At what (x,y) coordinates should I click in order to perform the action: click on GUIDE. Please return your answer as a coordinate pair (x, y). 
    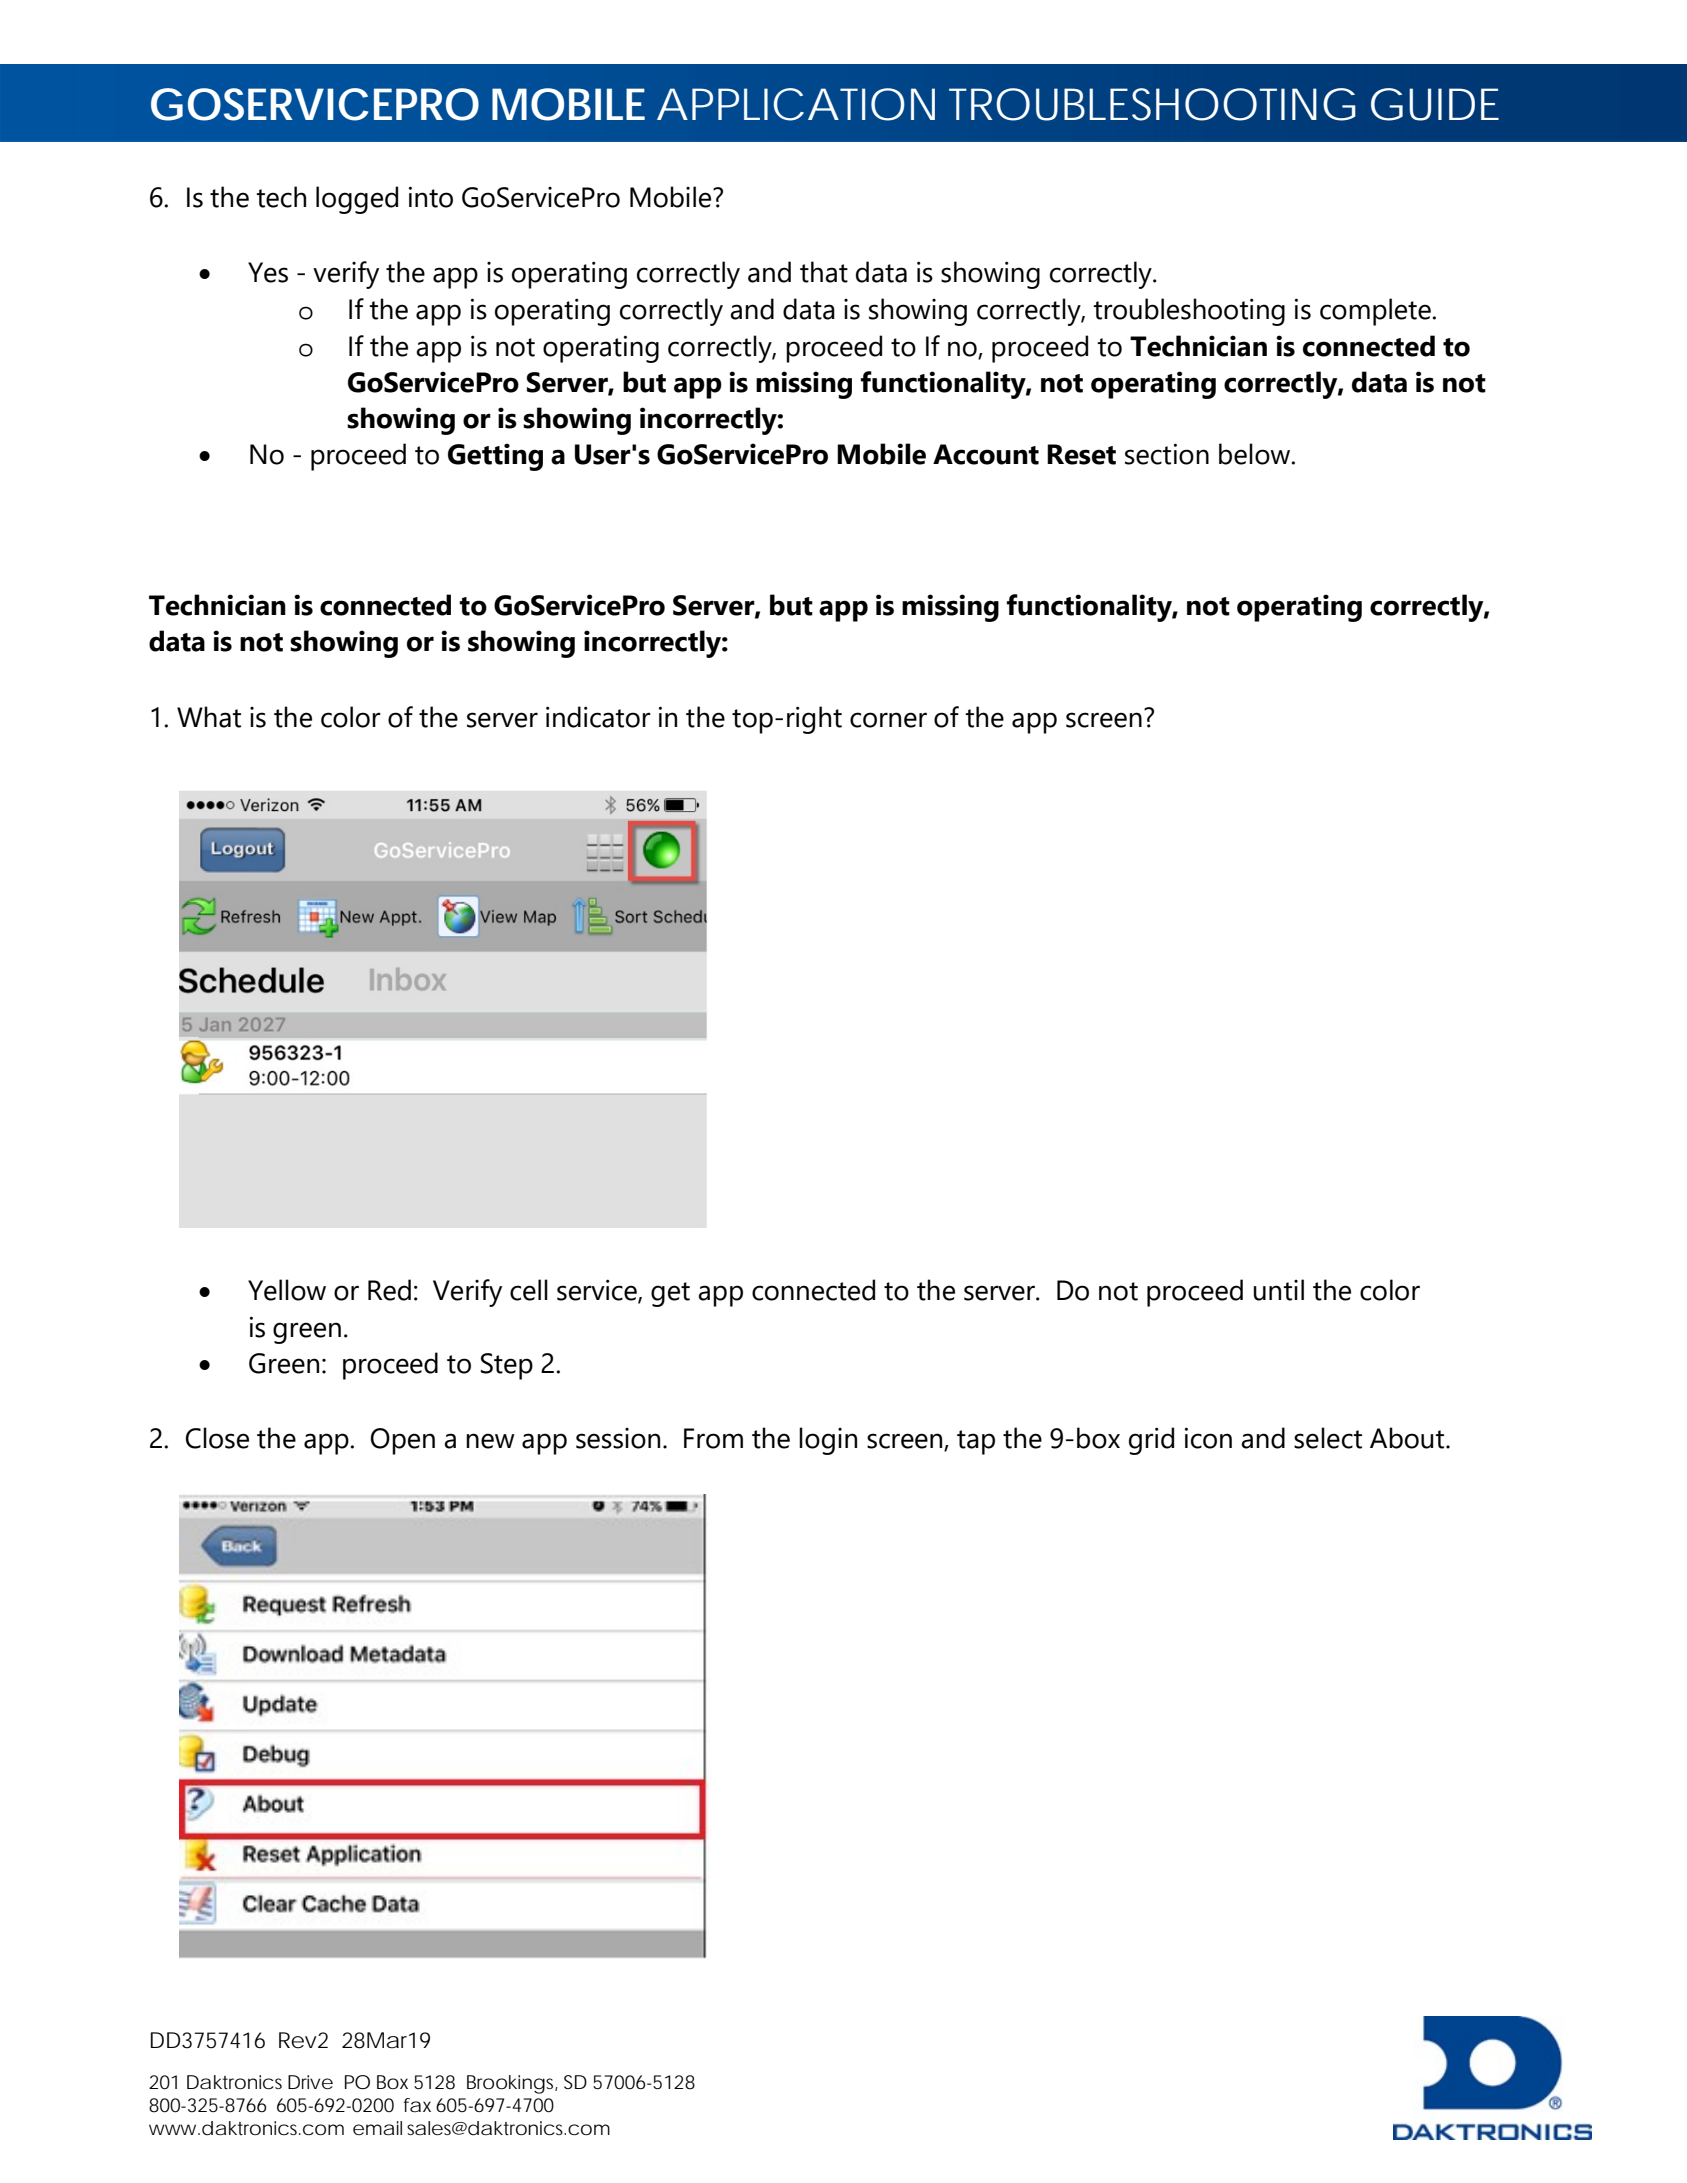
    Looking at the image, I should click on (1435, 104).
